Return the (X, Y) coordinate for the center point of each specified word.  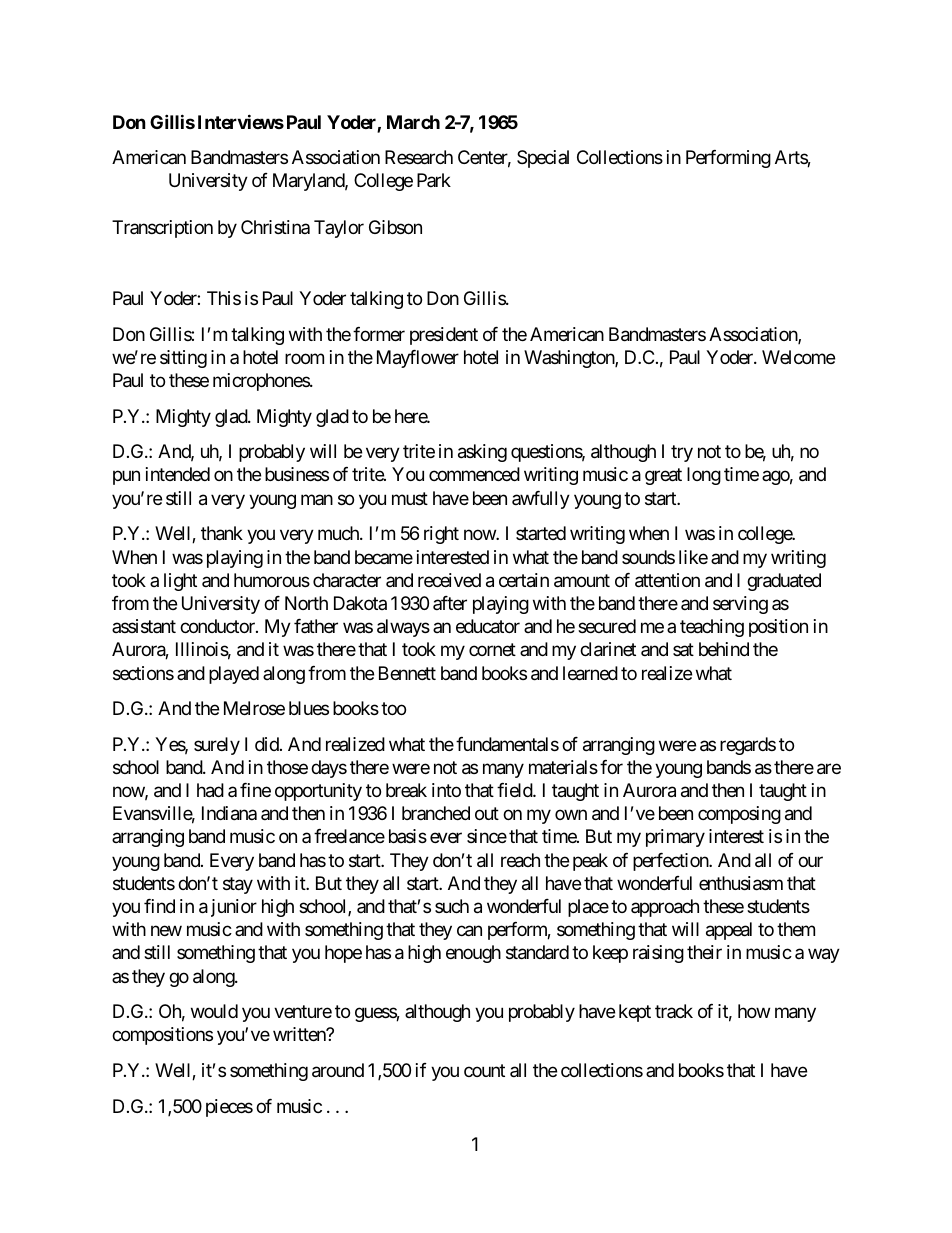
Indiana (229, 813)
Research (419, 157)
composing (739, 815)
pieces (229, 1108)
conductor (218, 626)
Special (543, 159)
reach (520, 860)
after (450, 603)
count (484, 1070)
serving (740, 605)
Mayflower (418, 359)
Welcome (798, 357)
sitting (183, 359)
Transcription (162, 229)
